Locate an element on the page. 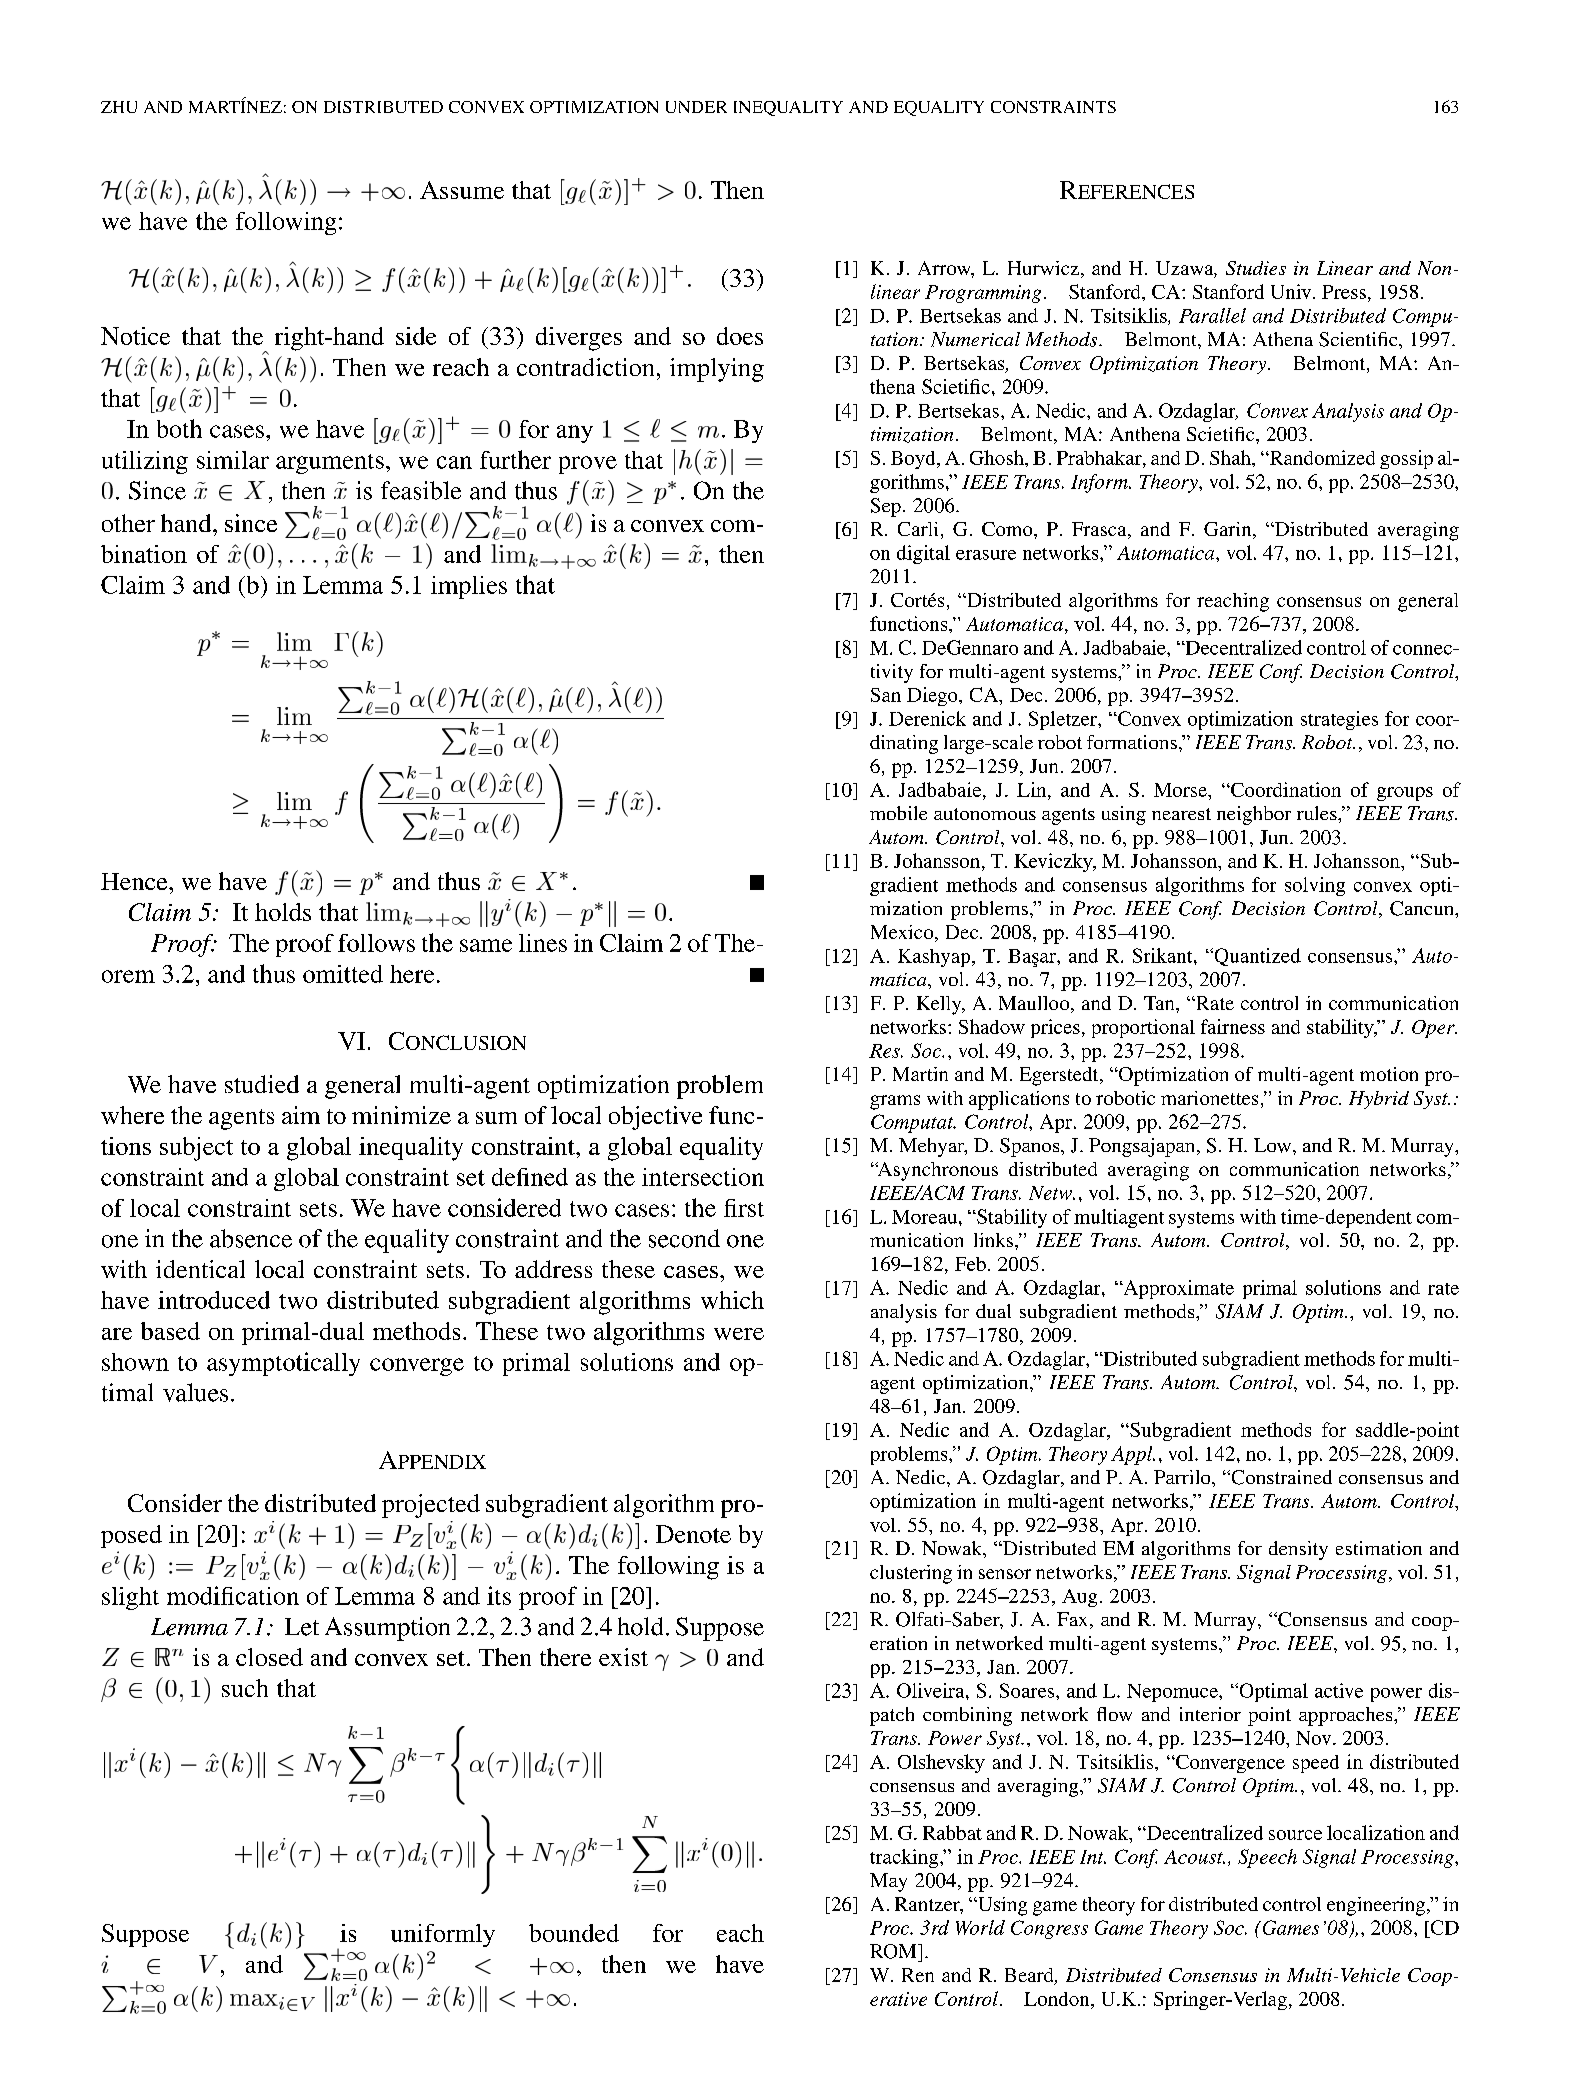 This image has height=2094, width=1570. uniformly is located at coordinates (443, 1935).
